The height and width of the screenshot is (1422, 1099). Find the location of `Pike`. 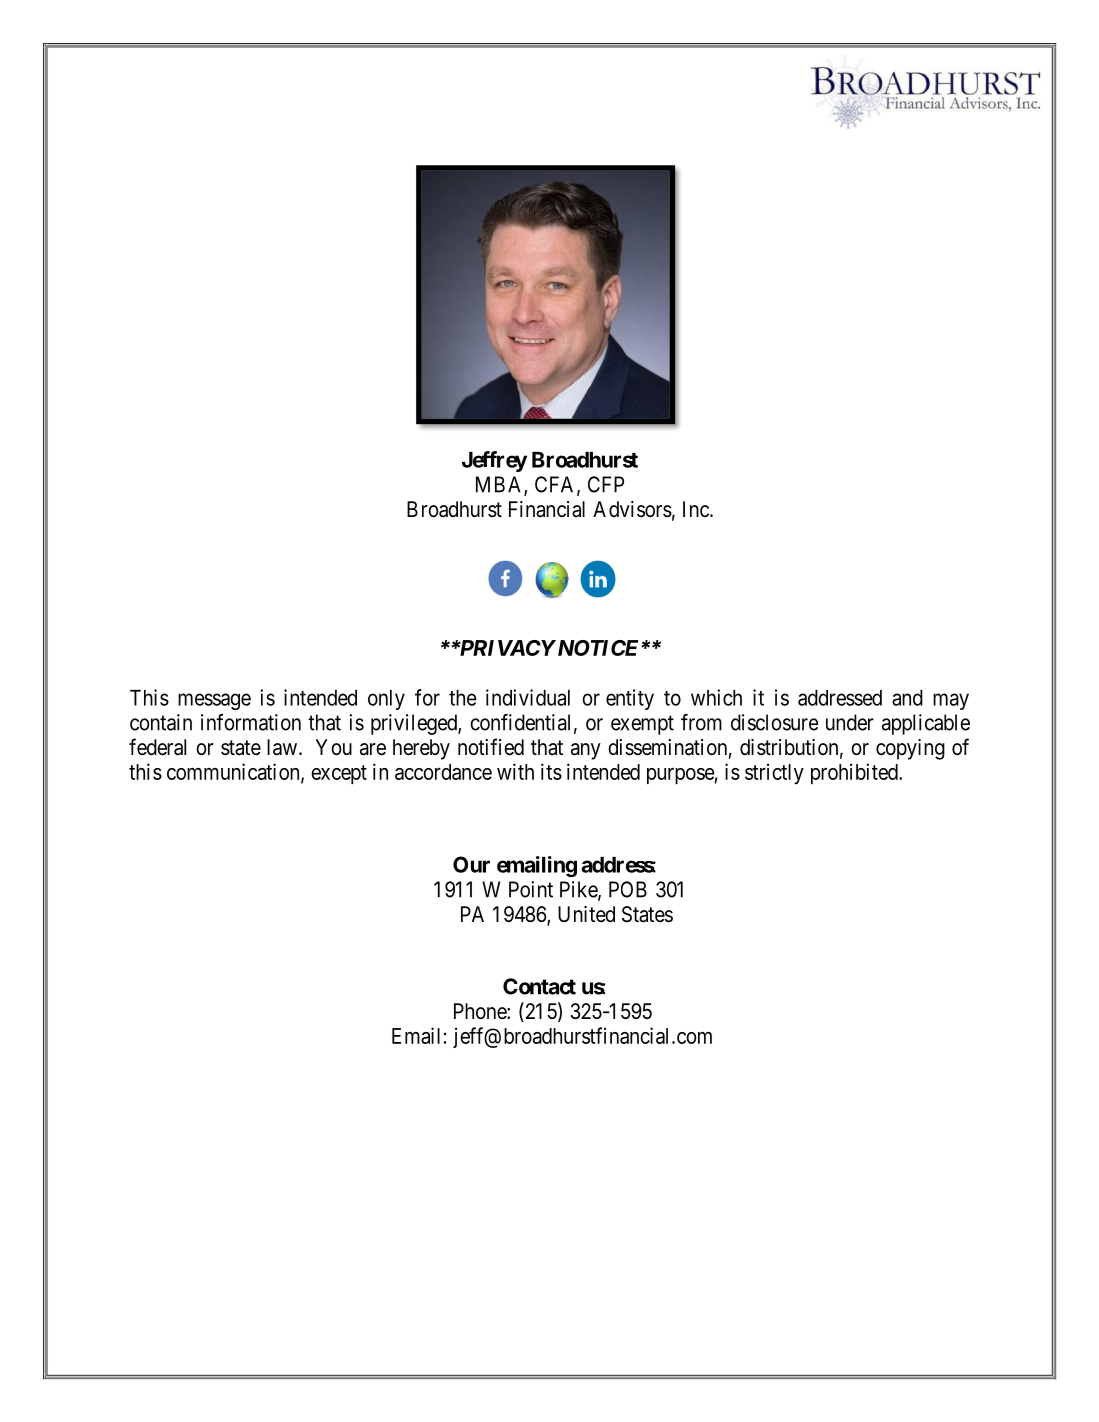

Pike is located at coordinates (579, 890).
